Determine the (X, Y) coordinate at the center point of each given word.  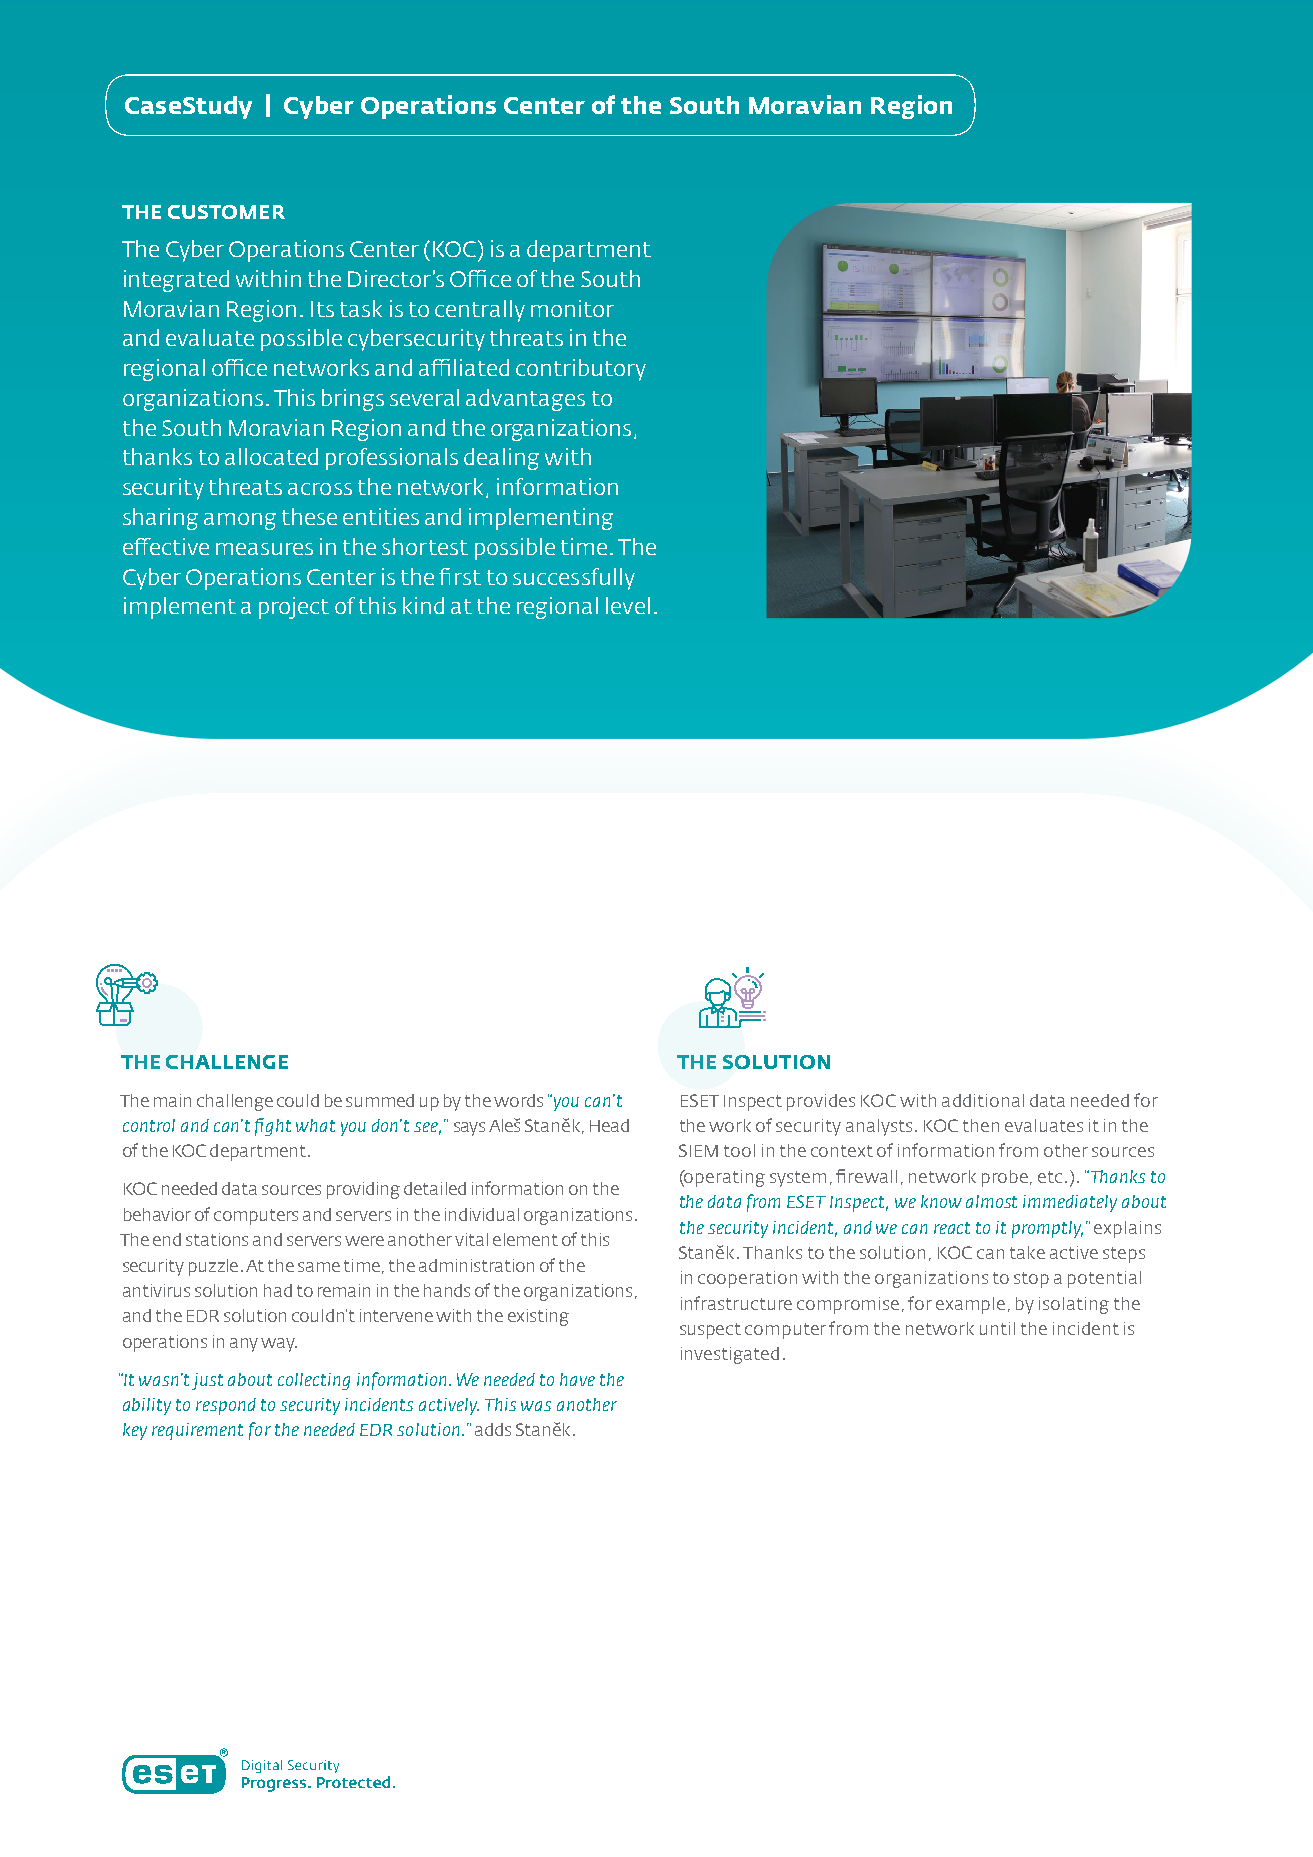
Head (609, 1125)
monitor (572, 308)
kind (423, 605)
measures (264, 549)
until (997, 1328)
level (628, 605)
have (577, 1379)
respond (226, 1406)
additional (983, 1100)
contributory (581, 370)
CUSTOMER (226, 212)
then (981, 1125)
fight (273, 1127)
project (294, 608)
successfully (574, 579)
